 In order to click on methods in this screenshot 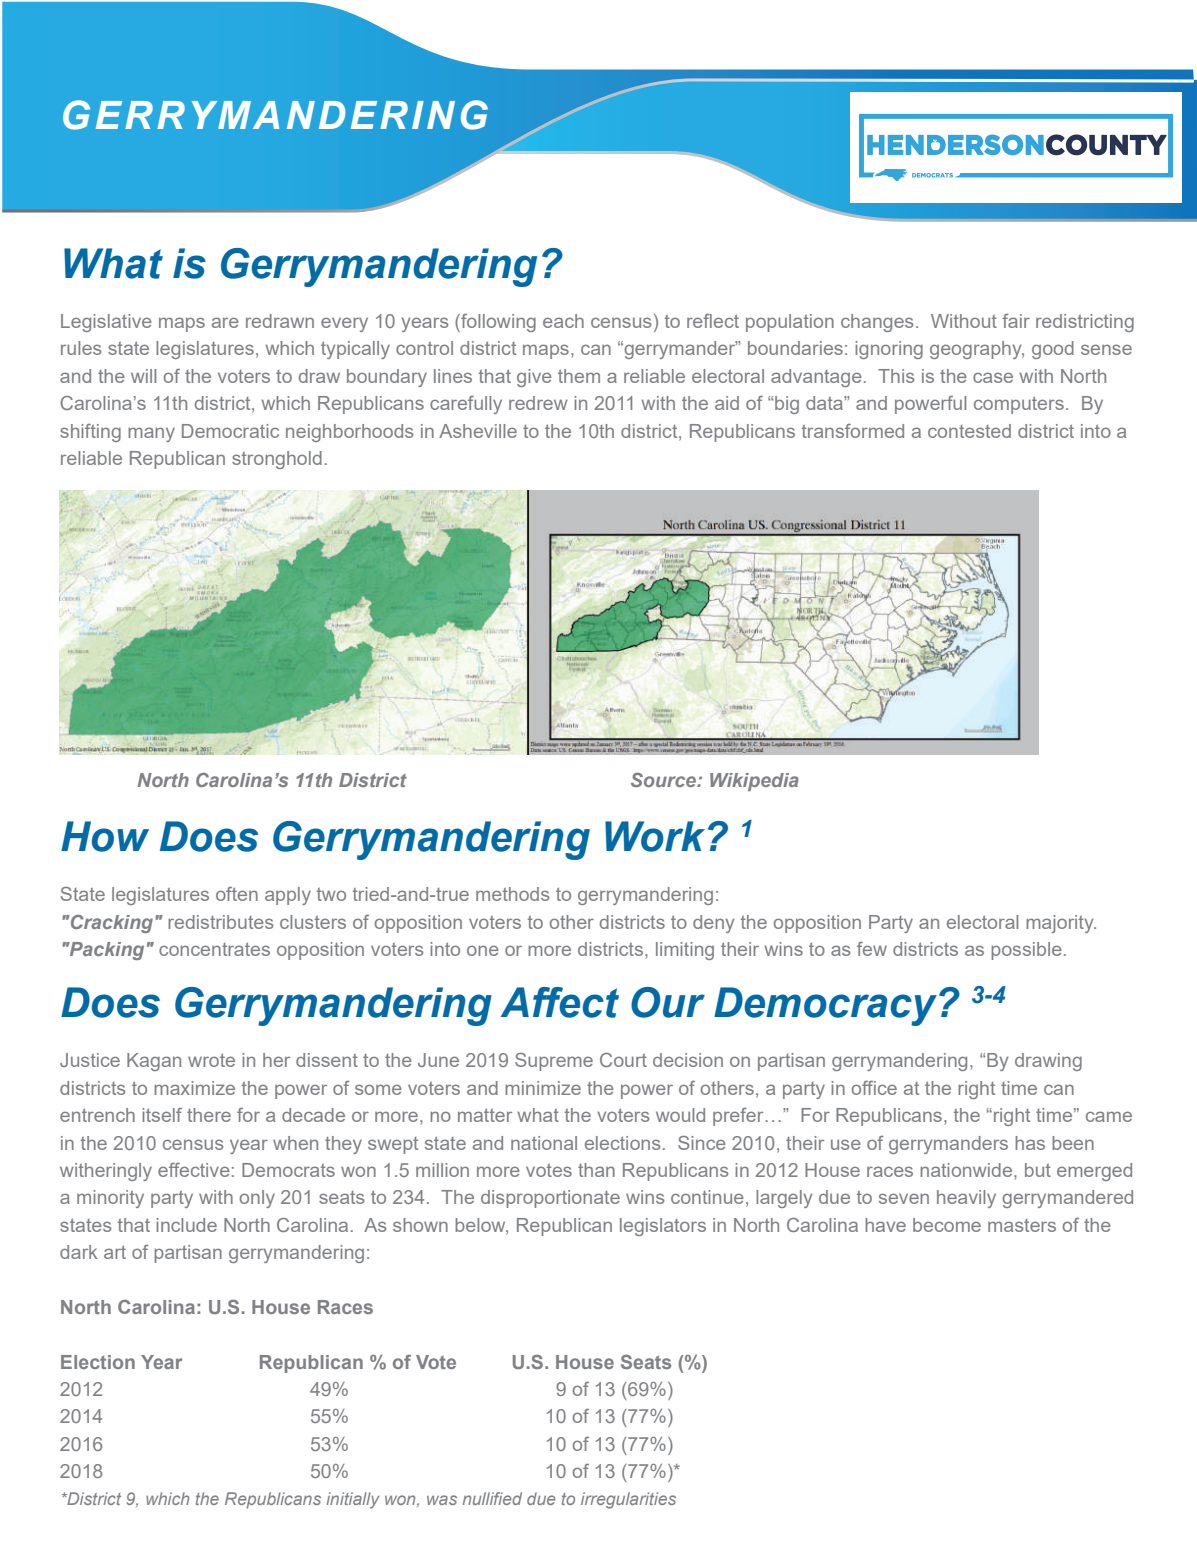, I will do `click(512, 894)`.
